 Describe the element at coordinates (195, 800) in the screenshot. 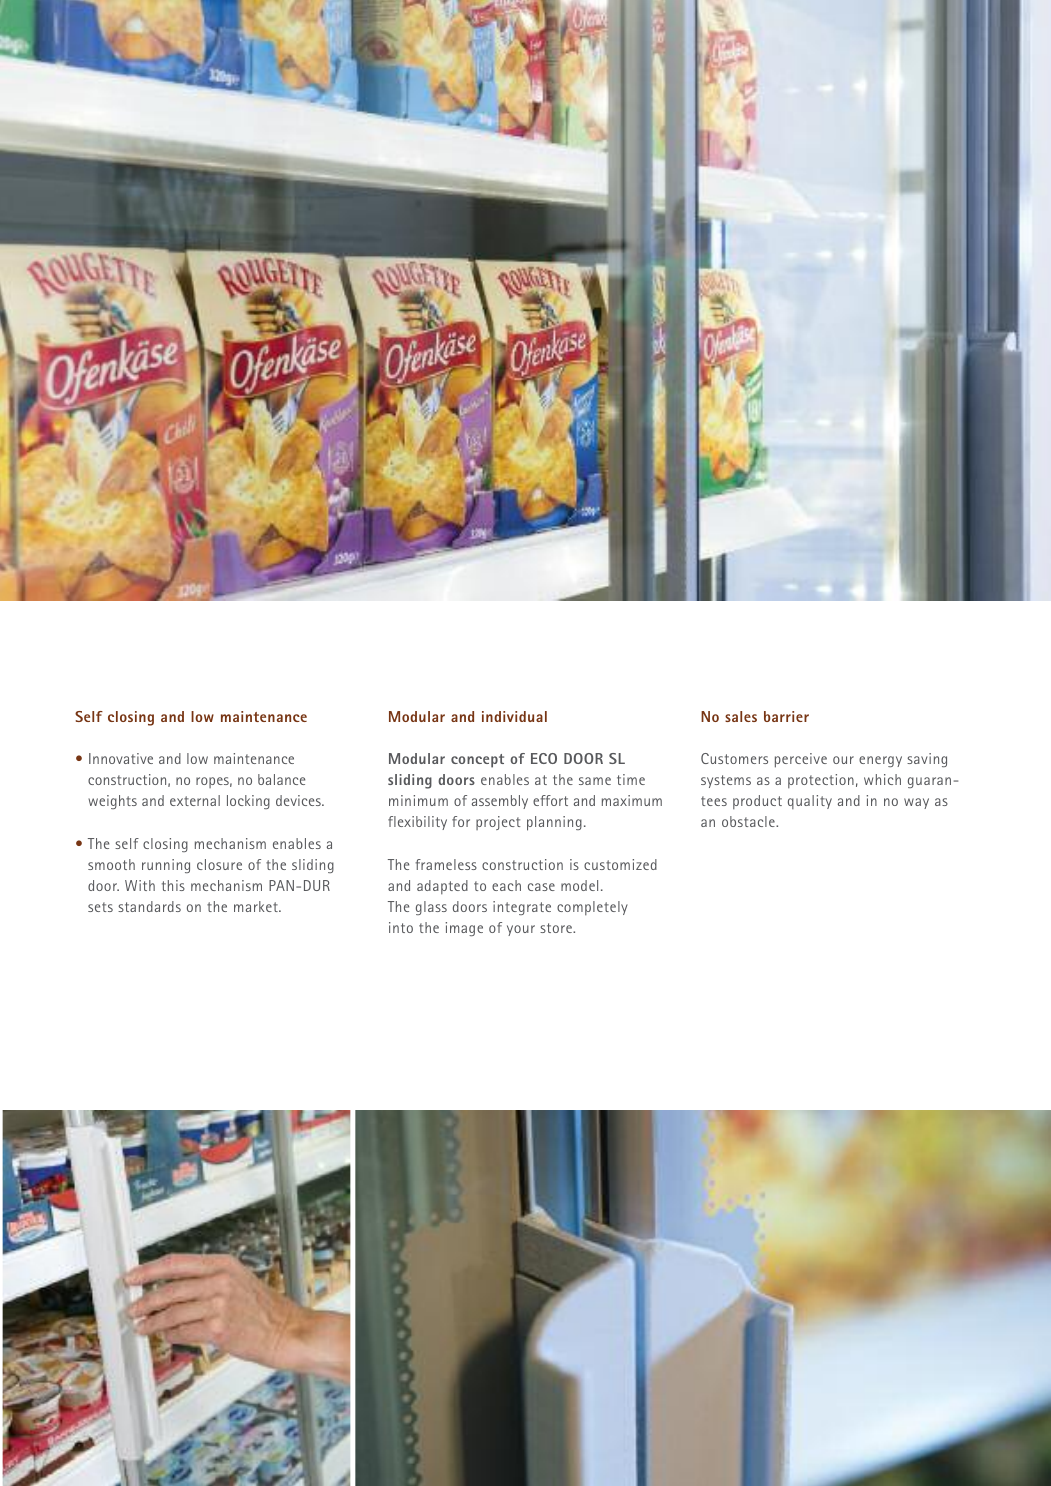

I see `external` at that location.
